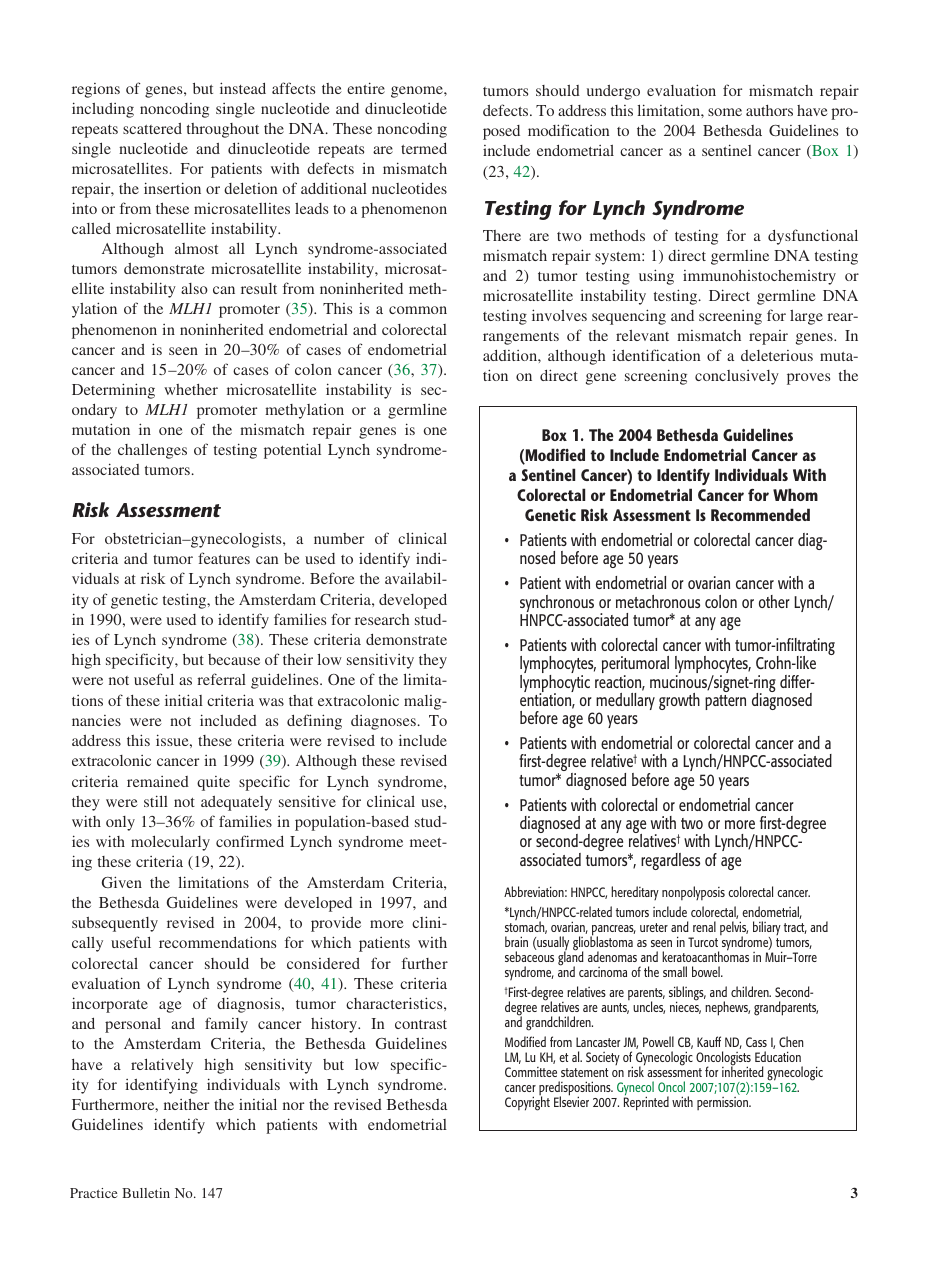 This image has width=928, height=1288. Describe the element at coordinates (307, 801) in the image. I see `sensitive` at that location.
